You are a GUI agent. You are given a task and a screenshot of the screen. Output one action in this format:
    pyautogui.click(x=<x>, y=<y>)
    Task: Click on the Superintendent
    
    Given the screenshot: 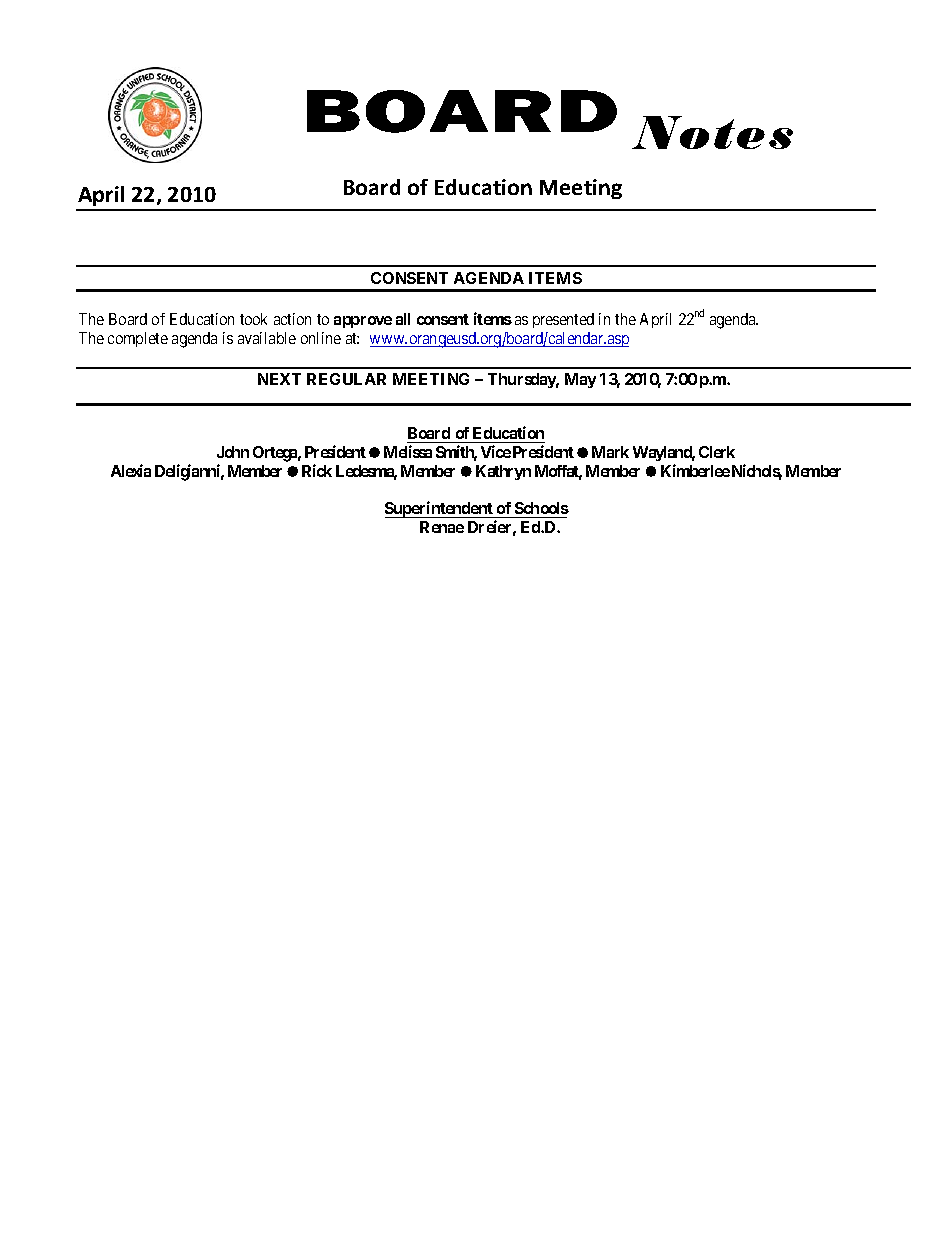 What is the action you would take?
    pyautogui.click(x=440, y=509)
